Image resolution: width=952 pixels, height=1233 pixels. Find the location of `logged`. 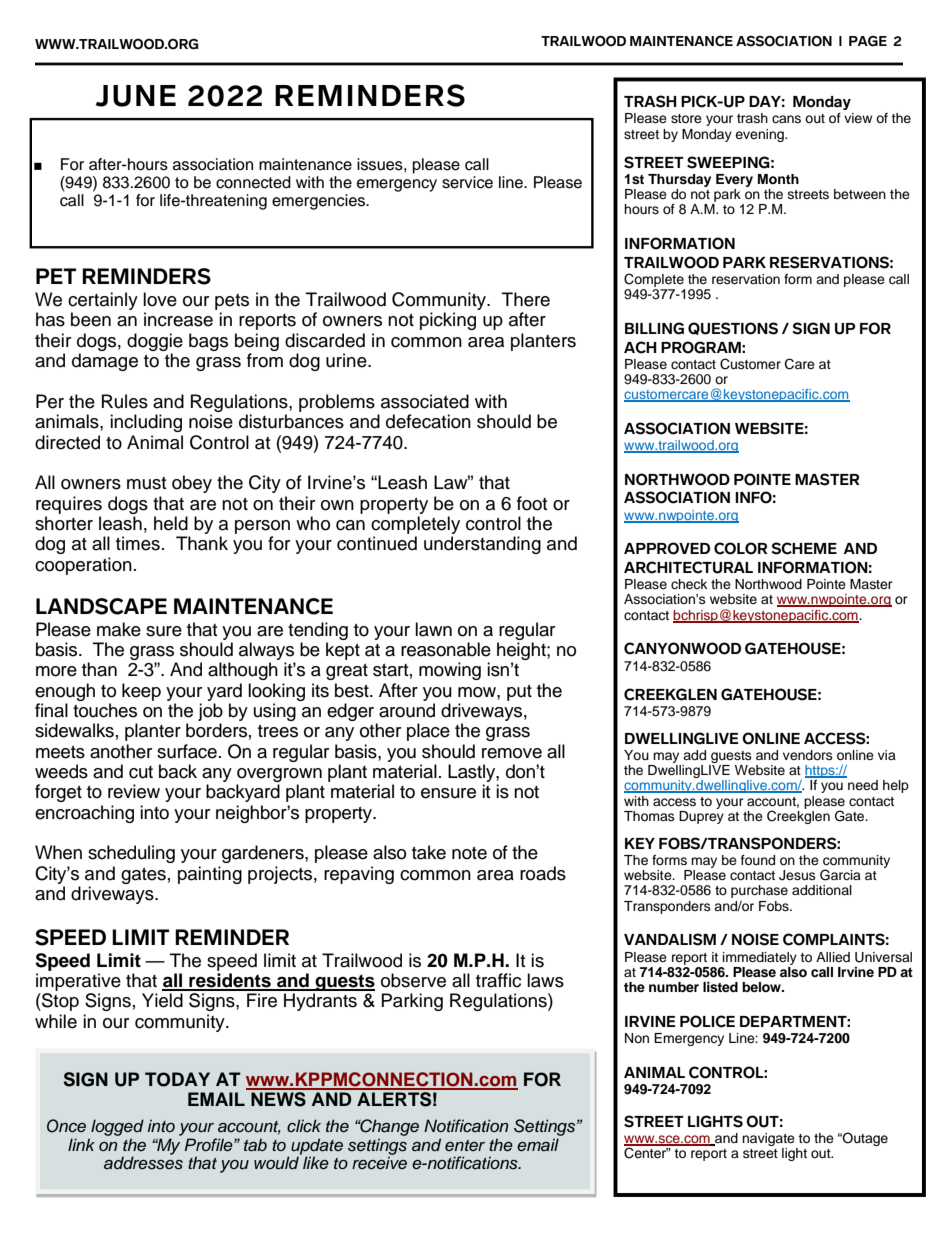

logged is located at coordinates (117, 1127).
